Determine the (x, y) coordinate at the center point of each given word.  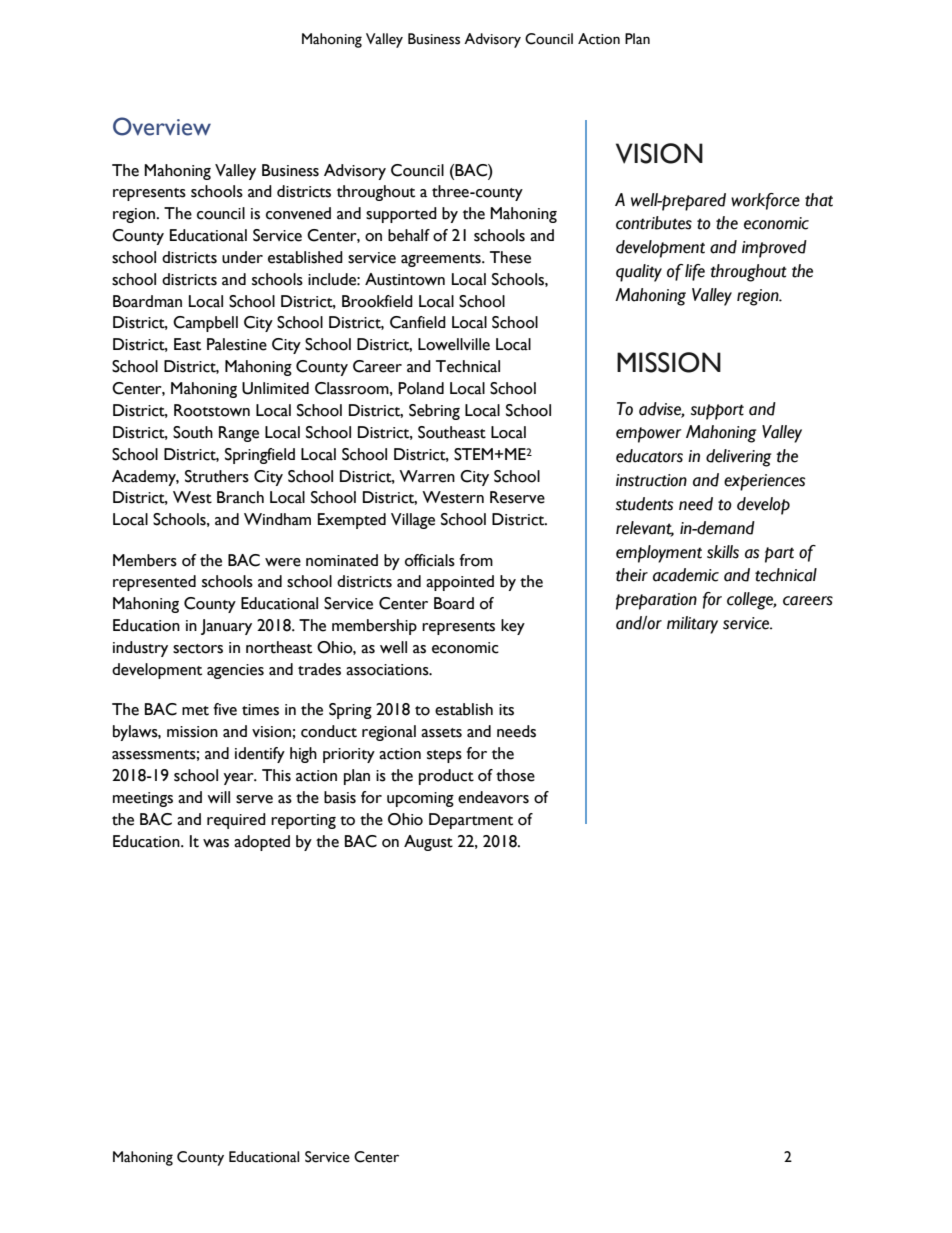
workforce (765, 201)
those (515, 775)
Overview (162, 126)
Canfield (418, 322)
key (513, 627)
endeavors (493, 797)
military (692, 625)
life (695, 272)
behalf (409, 235)
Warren (427, 476)
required (236, 821)
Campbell (205, 324)
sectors (198, 649)
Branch (240, 497)
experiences (764, 482)
